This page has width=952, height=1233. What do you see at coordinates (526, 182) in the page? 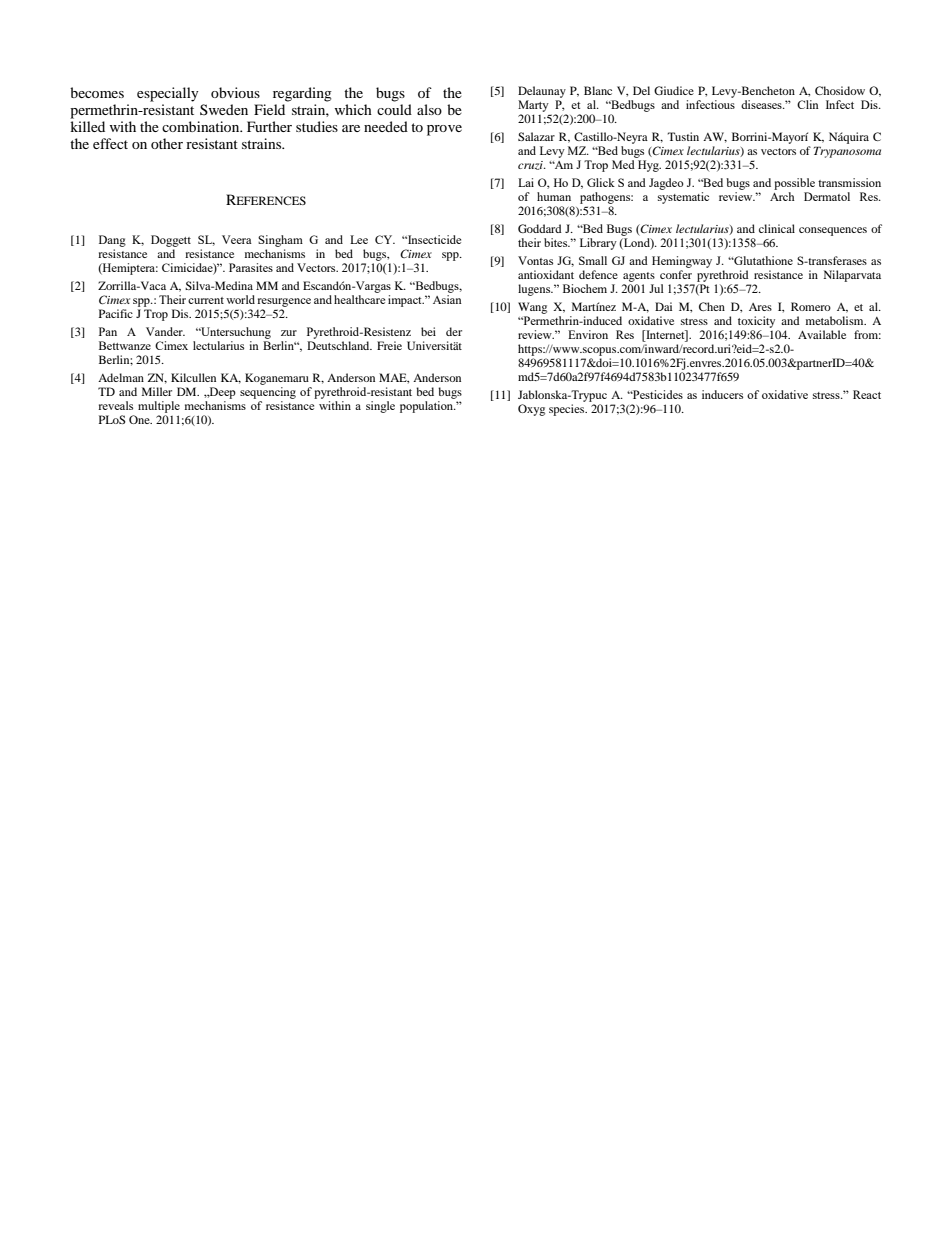
I see `Lai` at bounding box center [526, 182].
